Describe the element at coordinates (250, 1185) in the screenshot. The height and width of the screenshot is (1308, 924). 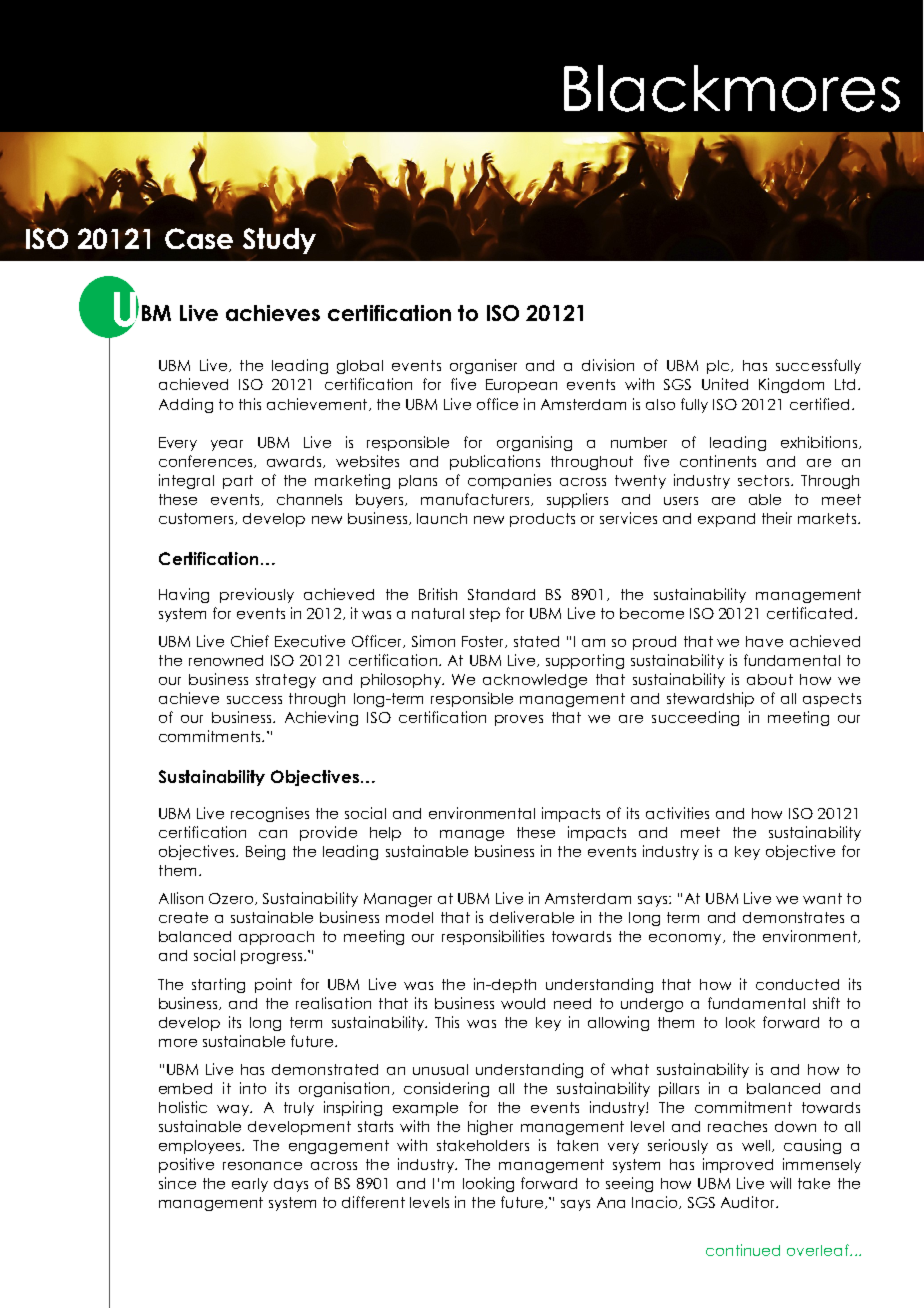
I see `early` at that location.
